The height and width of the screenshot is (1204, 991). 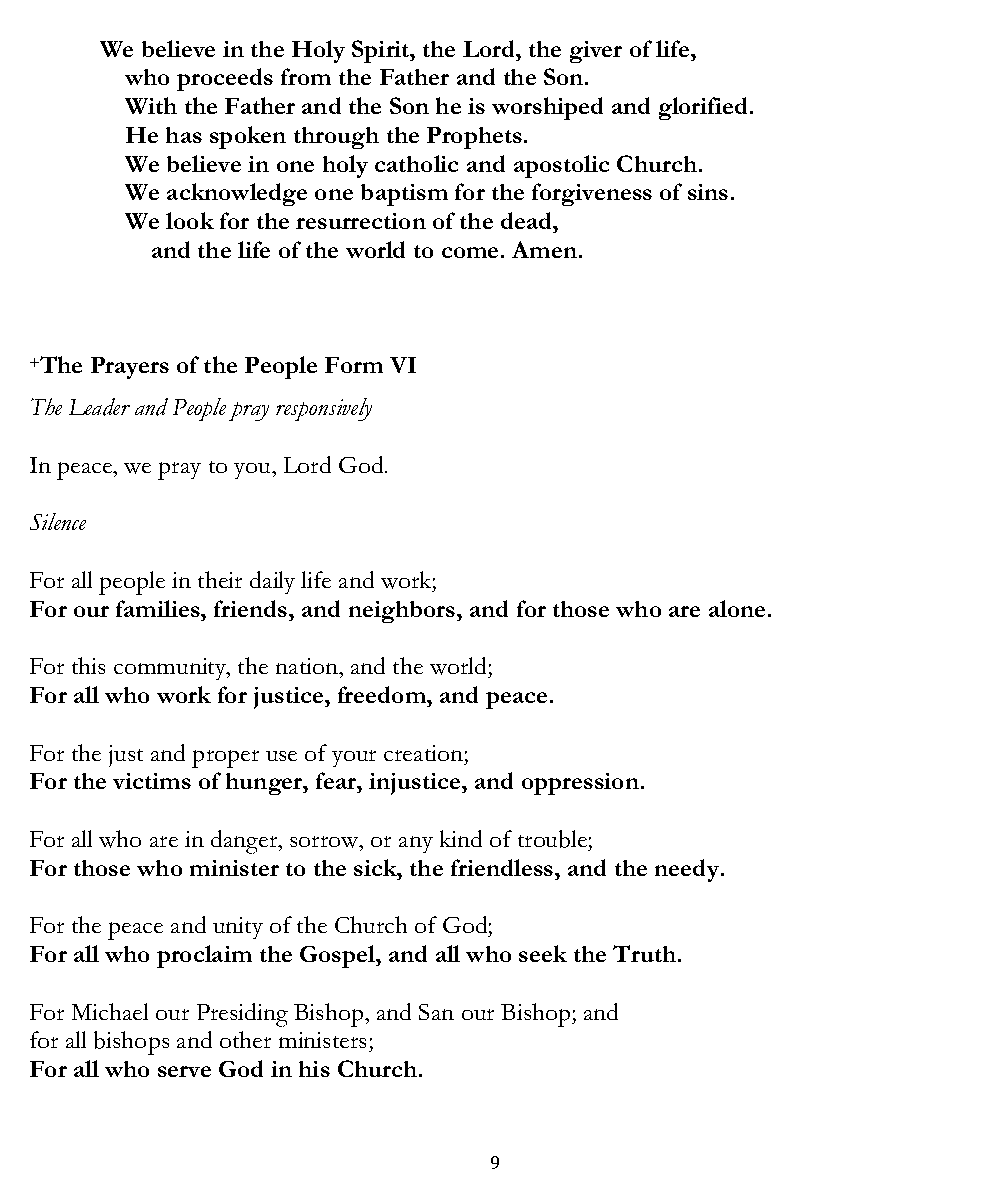 What do you see at coordinates (99, 407) in the screenshot?
I see `Leader` at bounding box center [99, 407].
